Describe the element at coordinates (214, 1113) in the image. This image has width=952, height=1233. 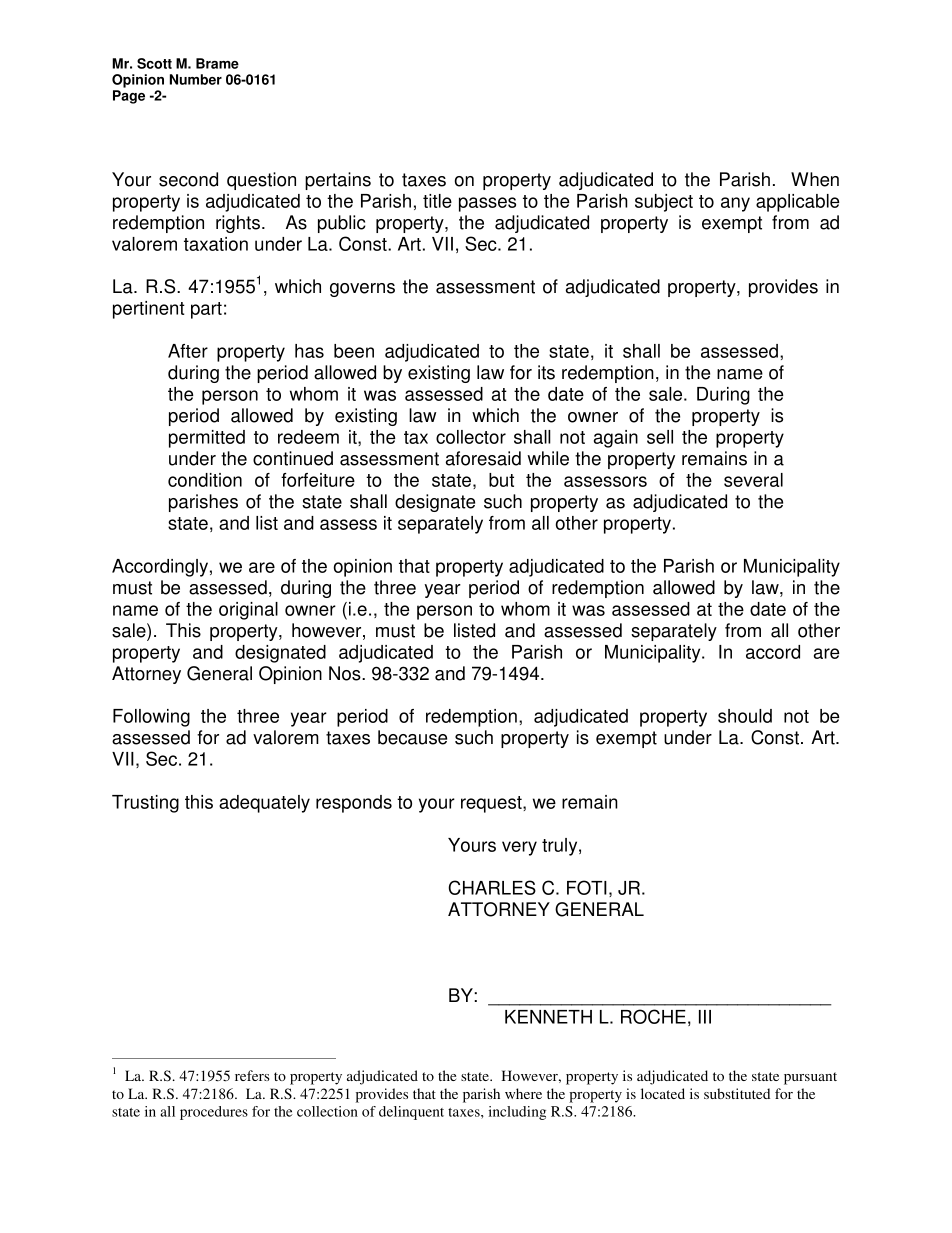
I see `procedures` at that location.
